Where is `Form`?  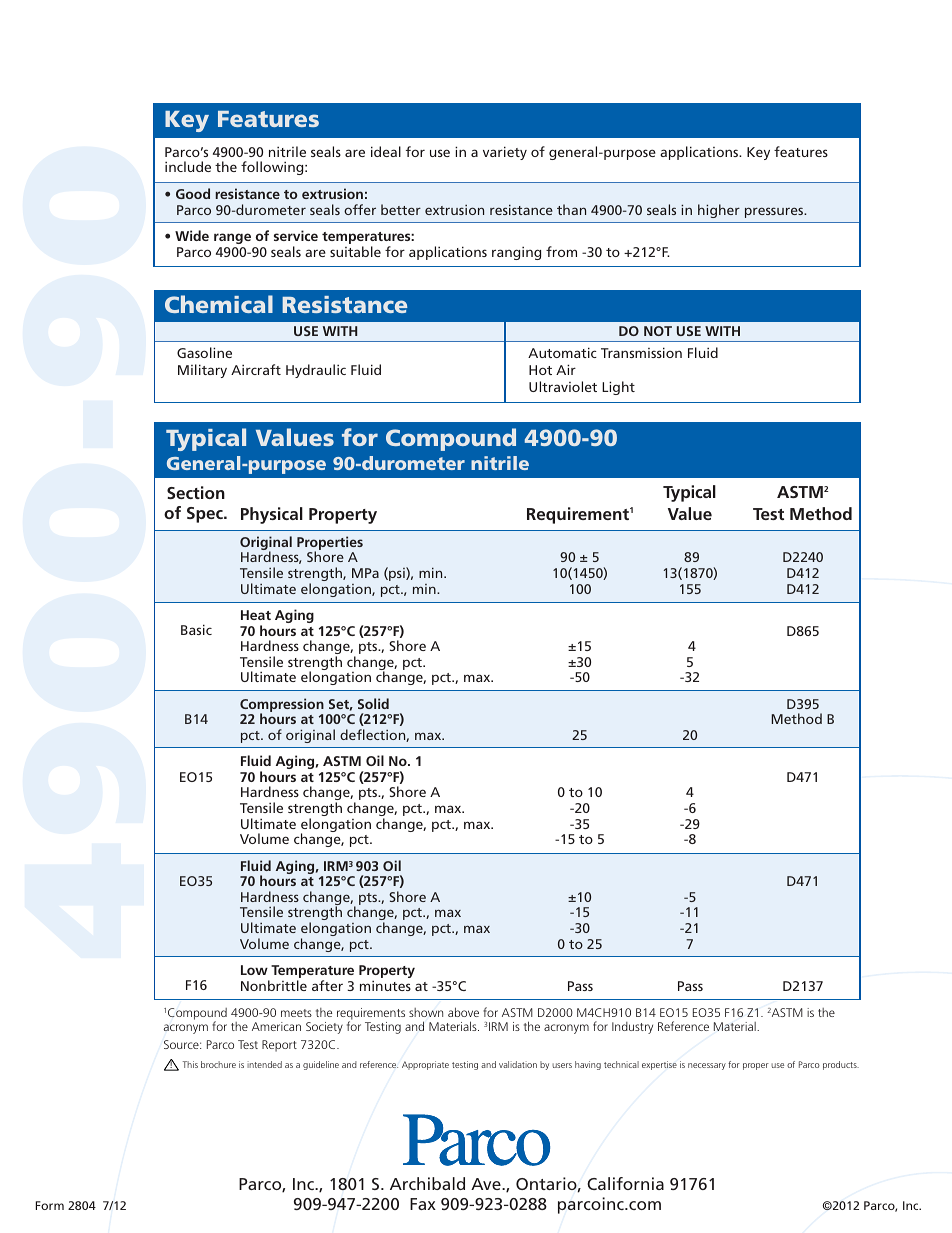
Form is located at coordinates (50, 1205).
